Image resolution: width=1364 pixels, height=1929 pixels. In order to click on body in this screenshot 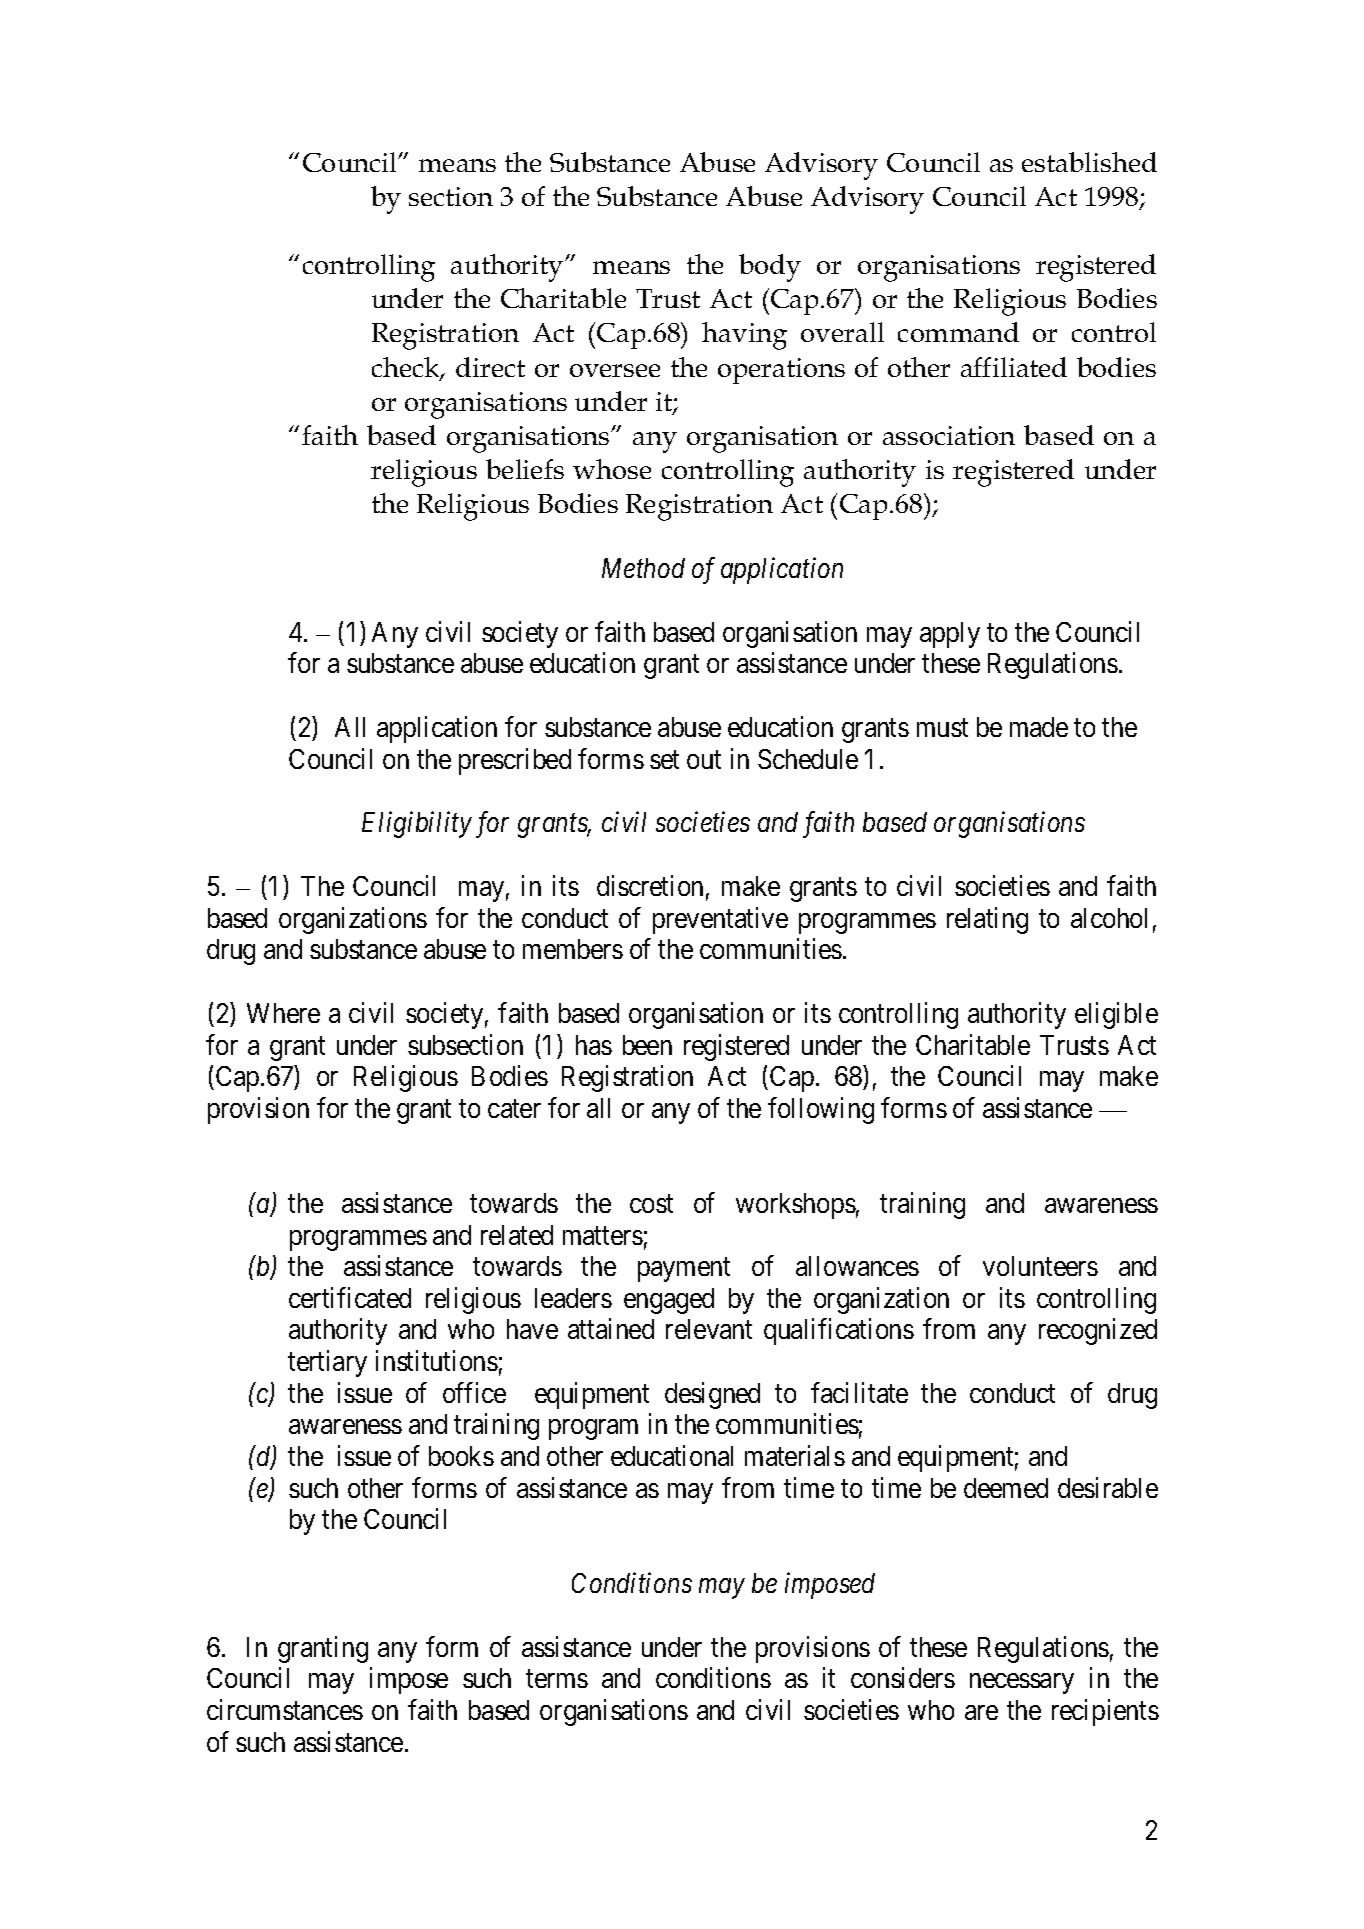, I will do `click(770, 268)`.
